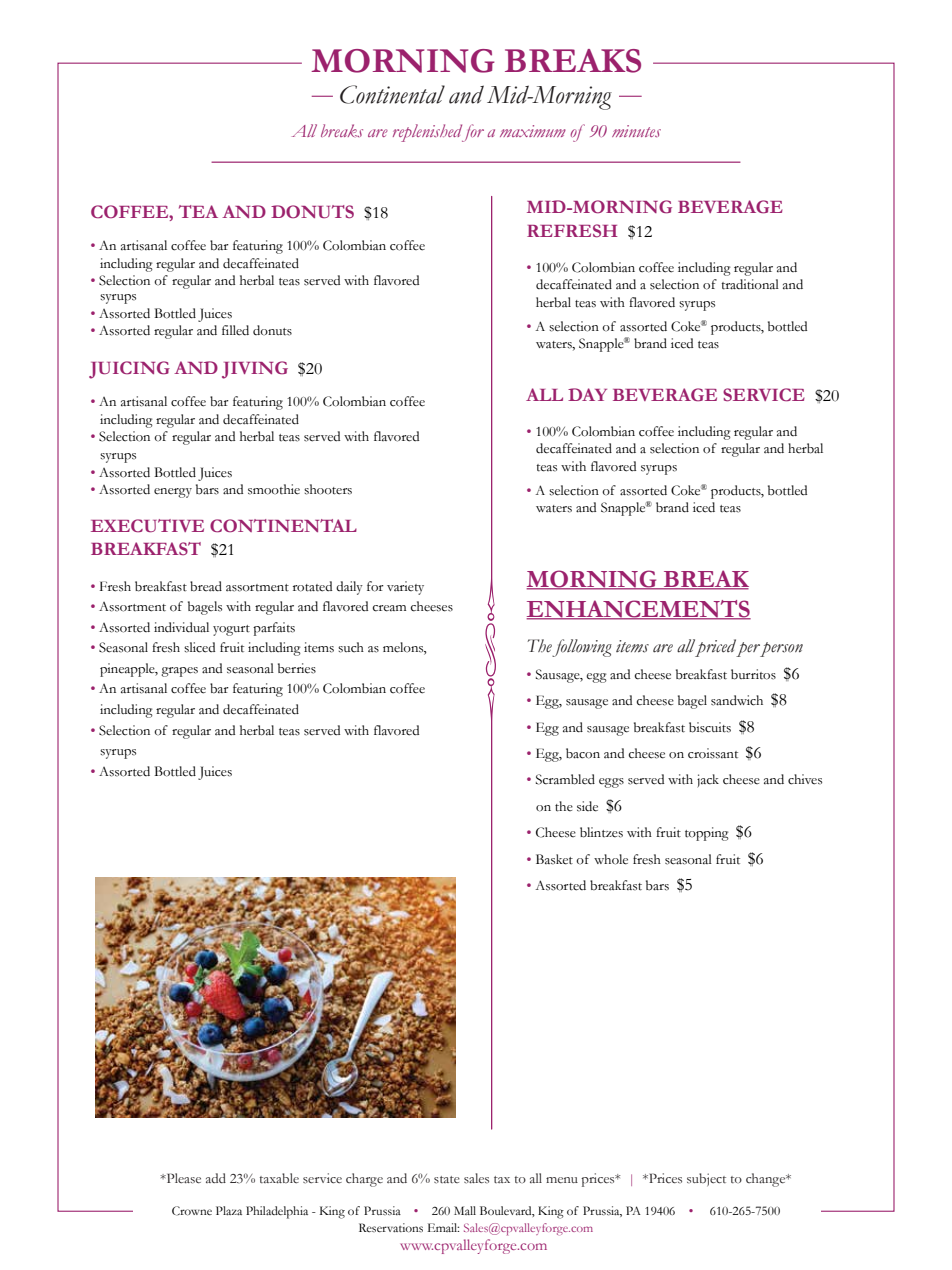  I want to click on ENHANCEMENTS, so click(638, 610).
